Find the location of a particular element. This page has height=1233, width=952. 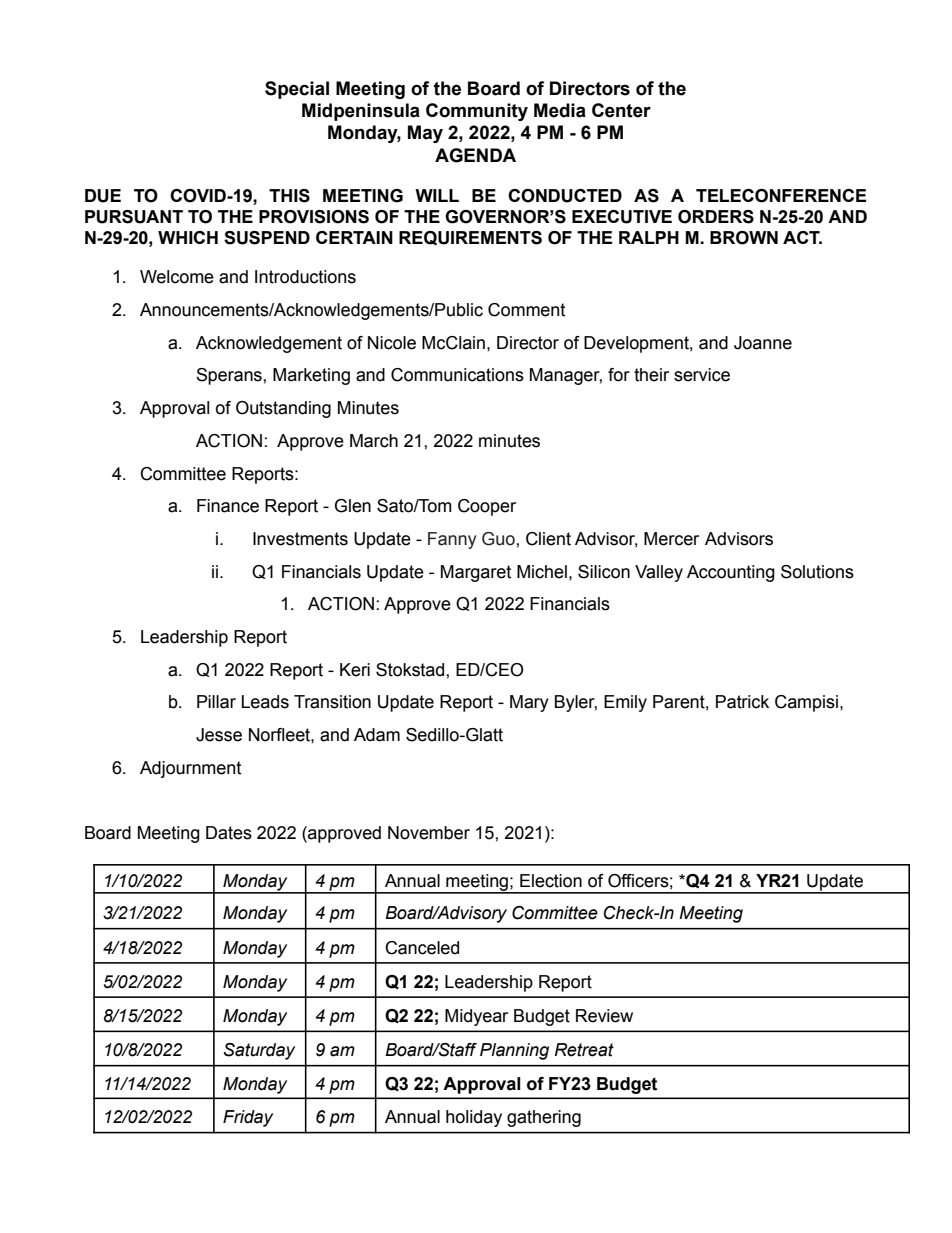

Special is located at coordinates (297, 90).
